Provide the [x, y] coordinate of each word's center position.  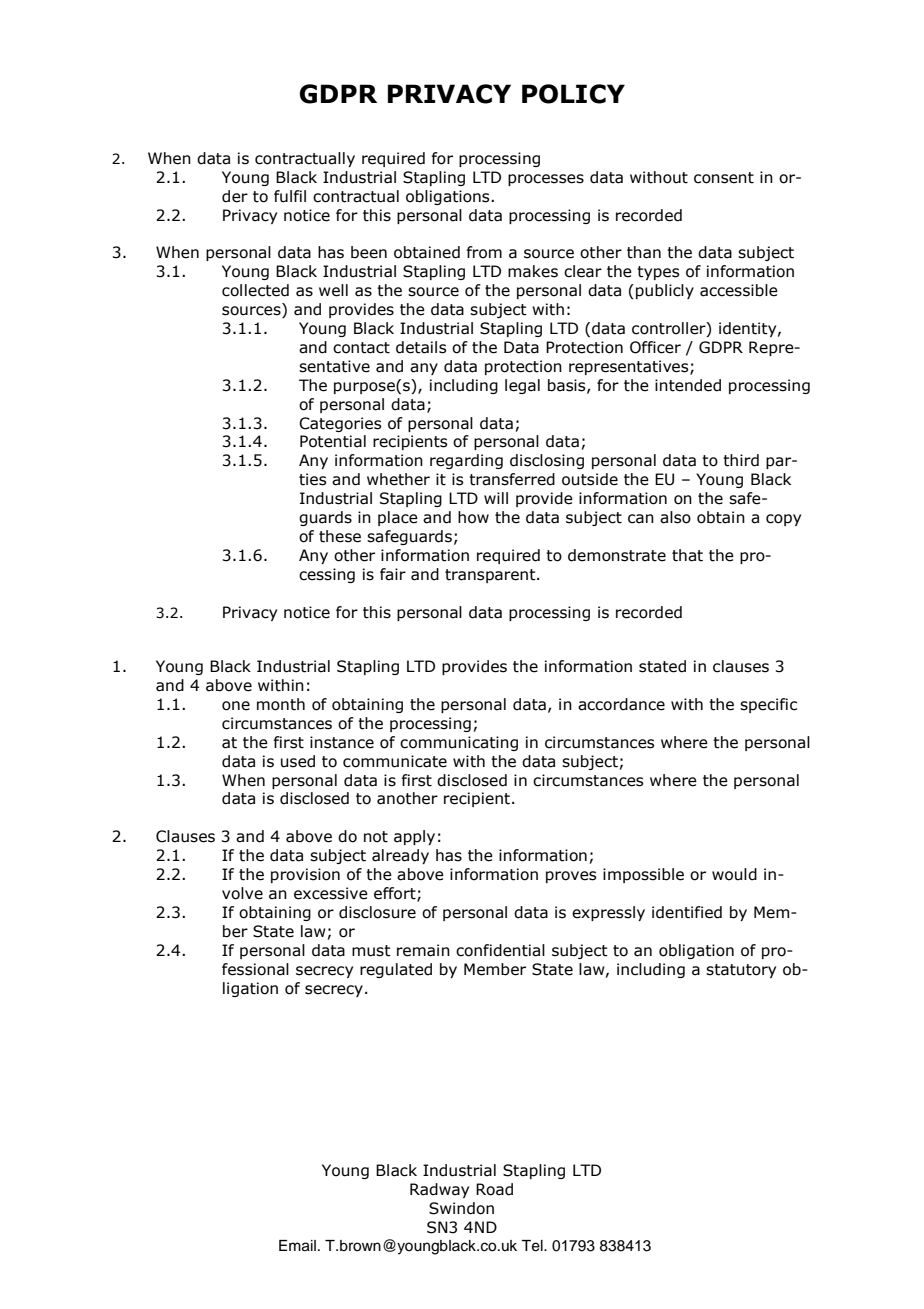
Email [297, 1246]
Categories [340, 424]
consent [724, 178]
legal [522, 386]
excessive [331, 893]
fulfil [290, 196]
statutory [741, 971]
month [281, 704]
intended [688, 385]
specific [768, 705]
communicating [459, 743]
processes [546, 180]
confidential [500, 950]
